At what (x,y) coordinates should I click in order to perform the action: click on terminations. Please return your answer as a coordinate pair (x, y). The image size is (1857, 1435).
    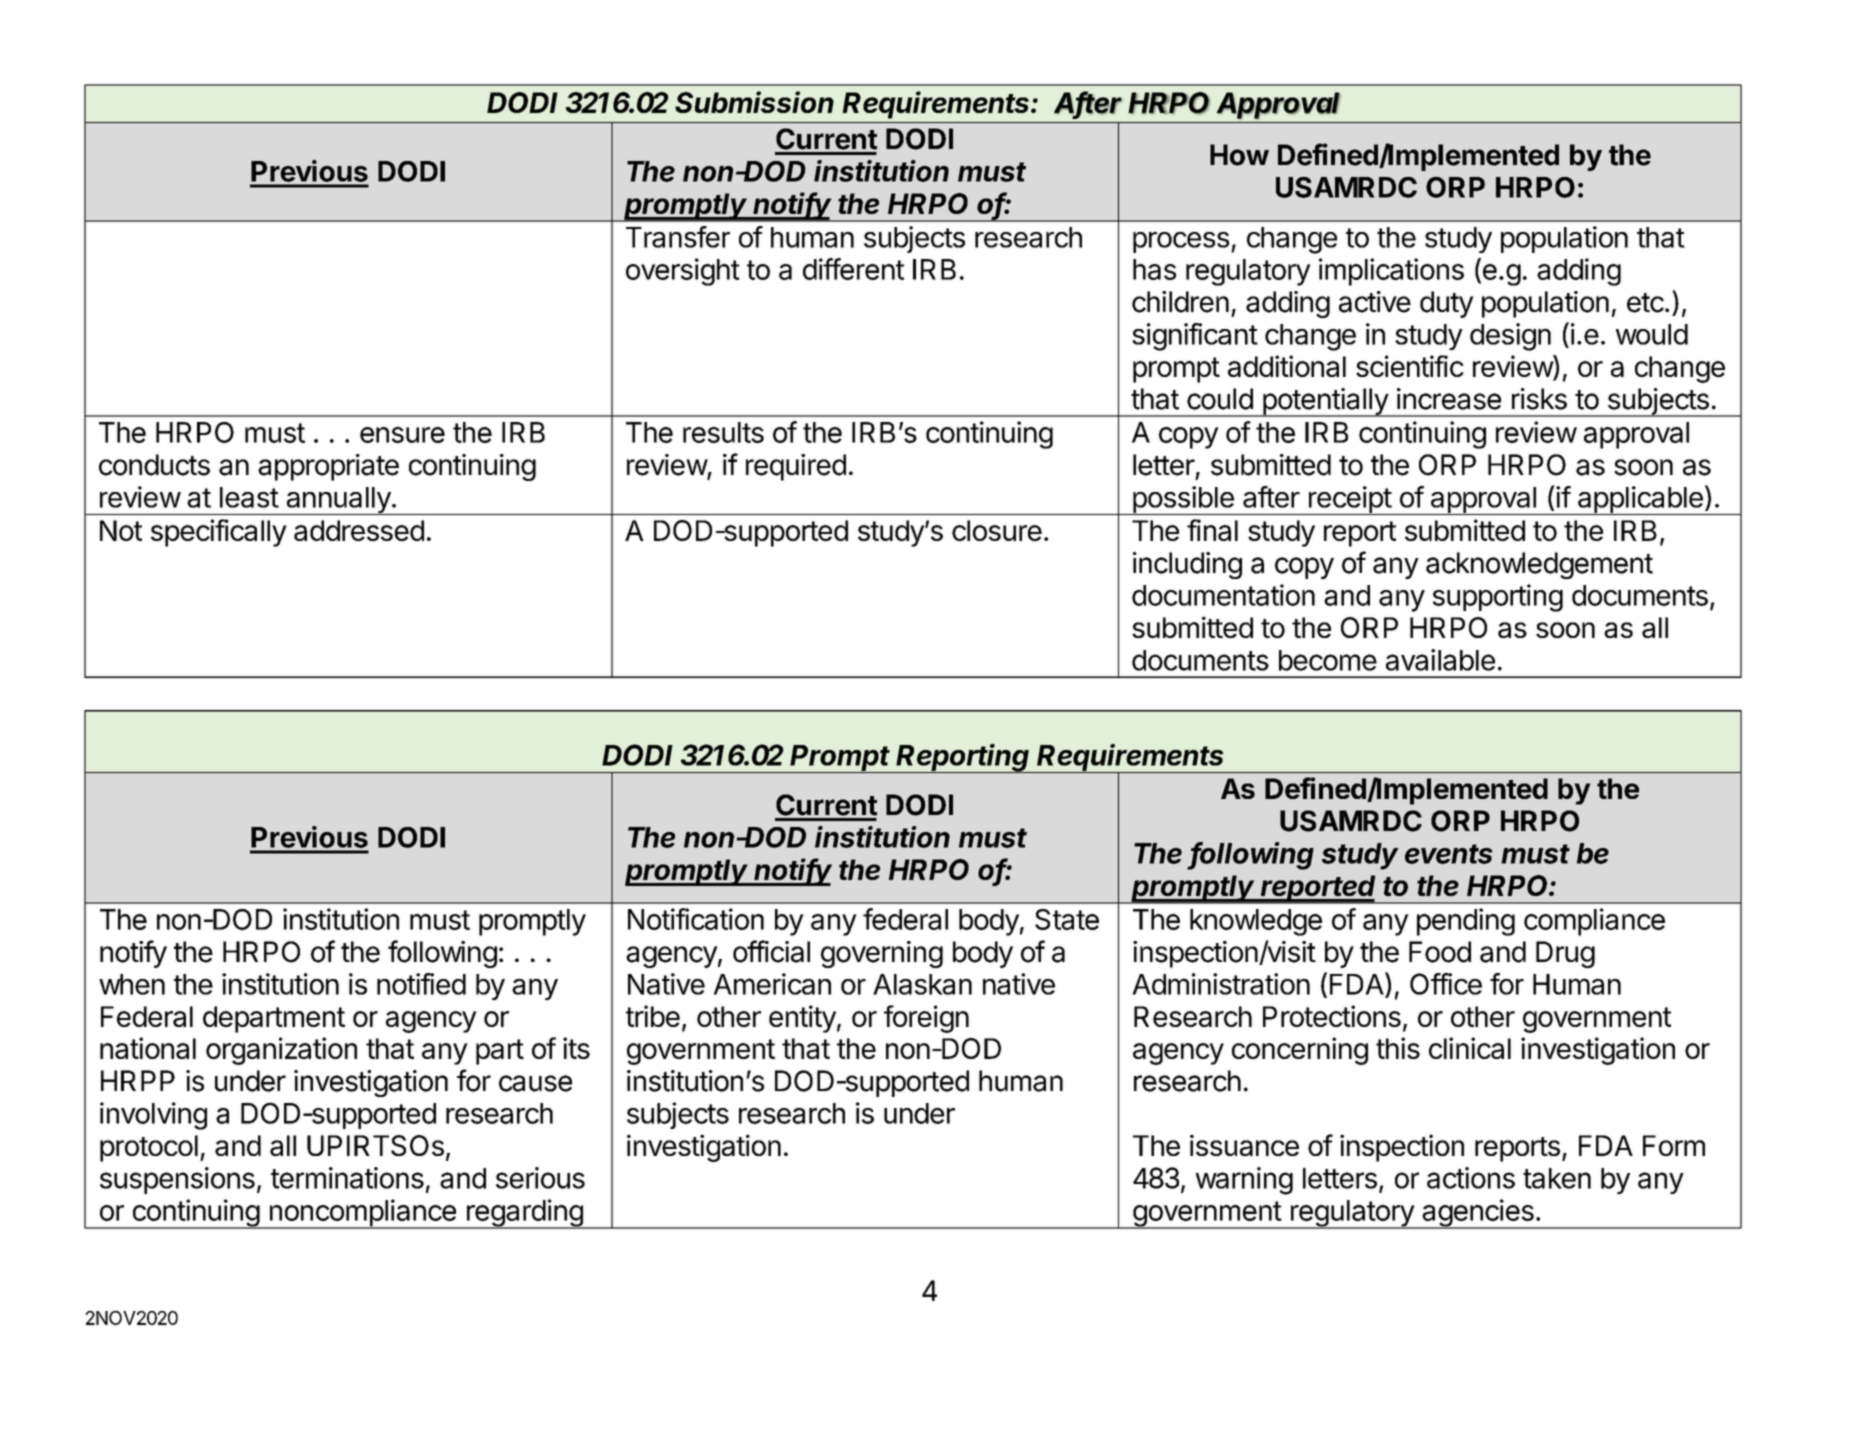
    Looking at the image, I should click on (347, 1178).
